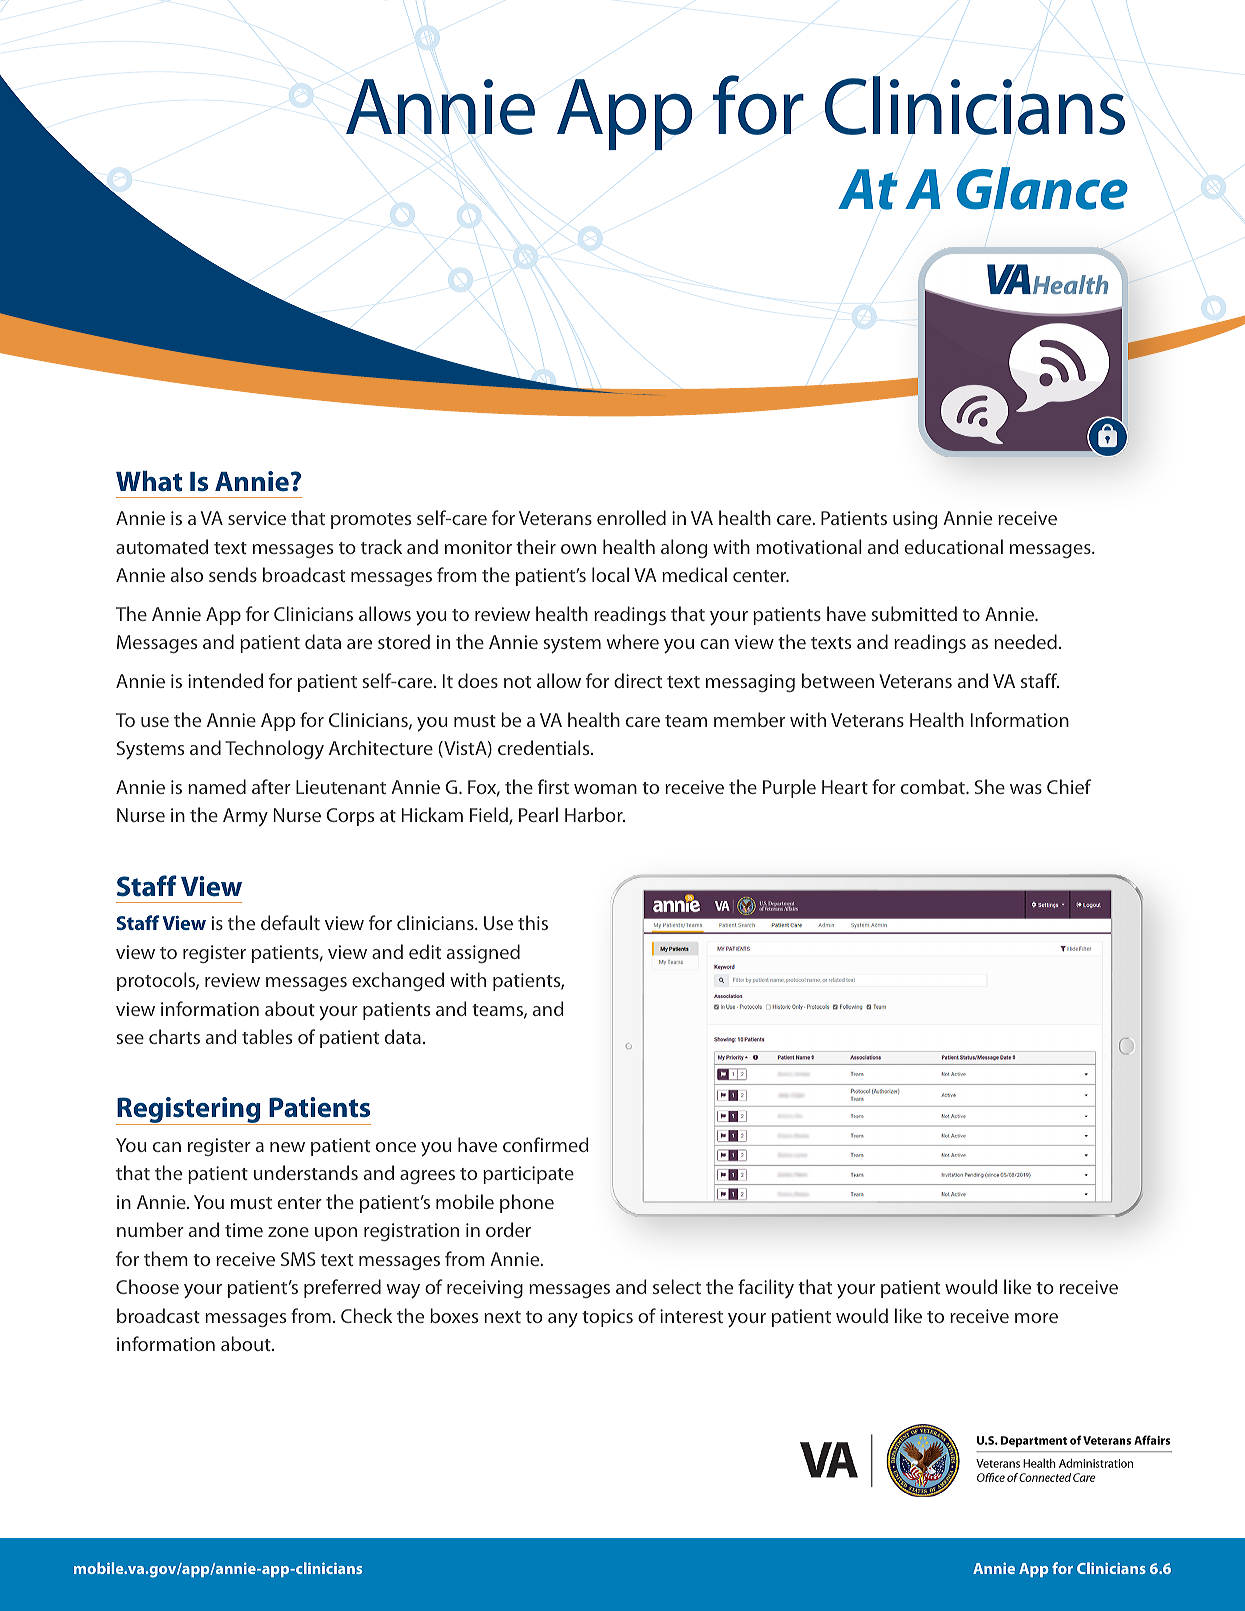 This image has width=1245, height=1611. What do you see at coordinates (298, 1259) in the image?
I see `SMS` at bounding box center [298, 1259].
